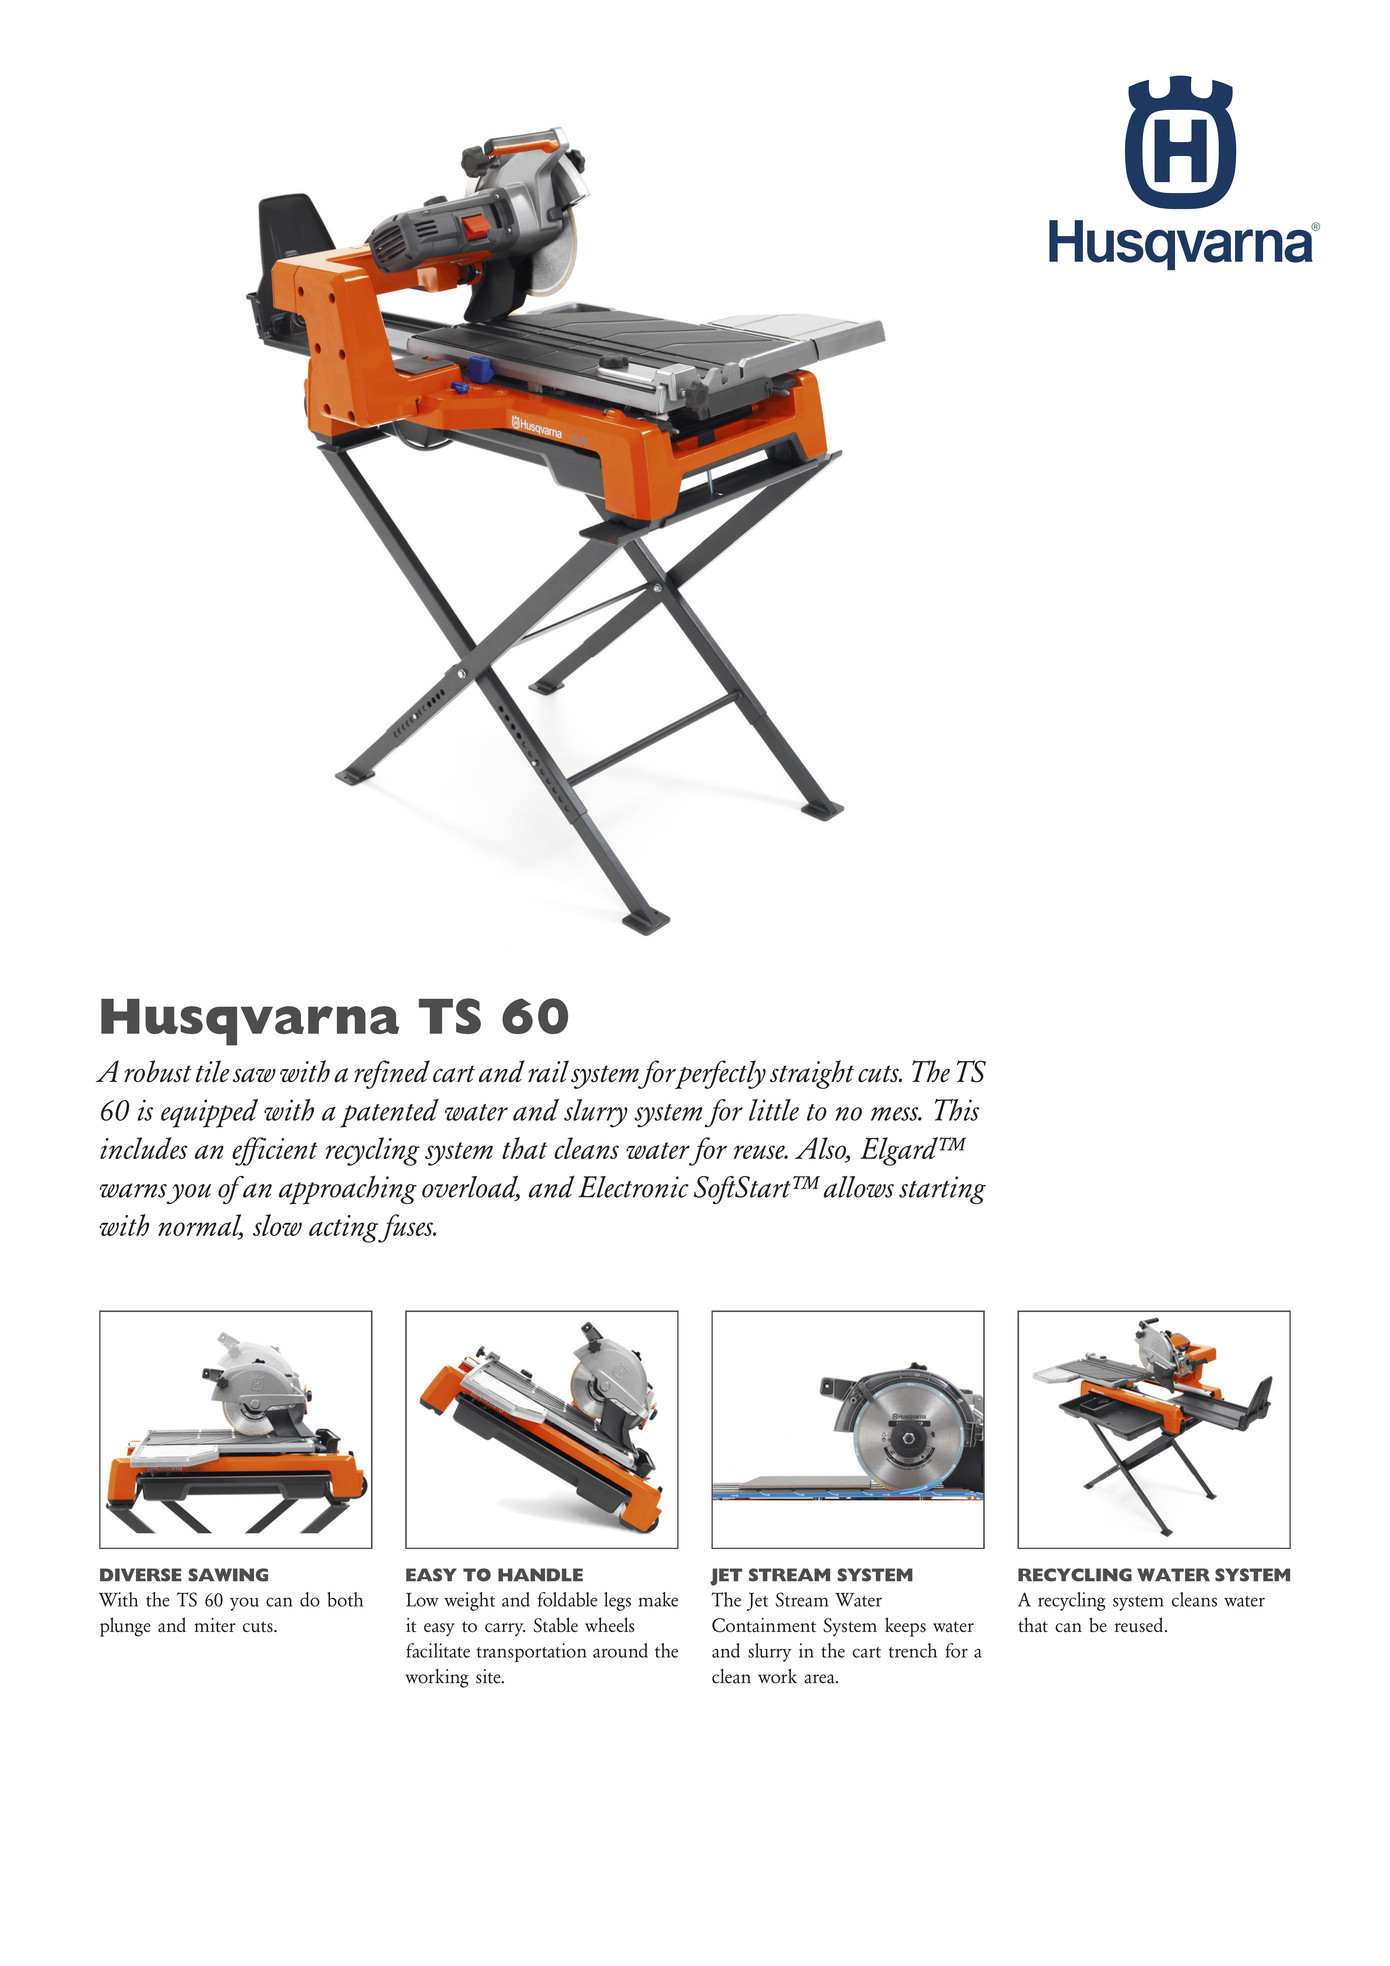  I want to click on miter, so click(214, 1625).
